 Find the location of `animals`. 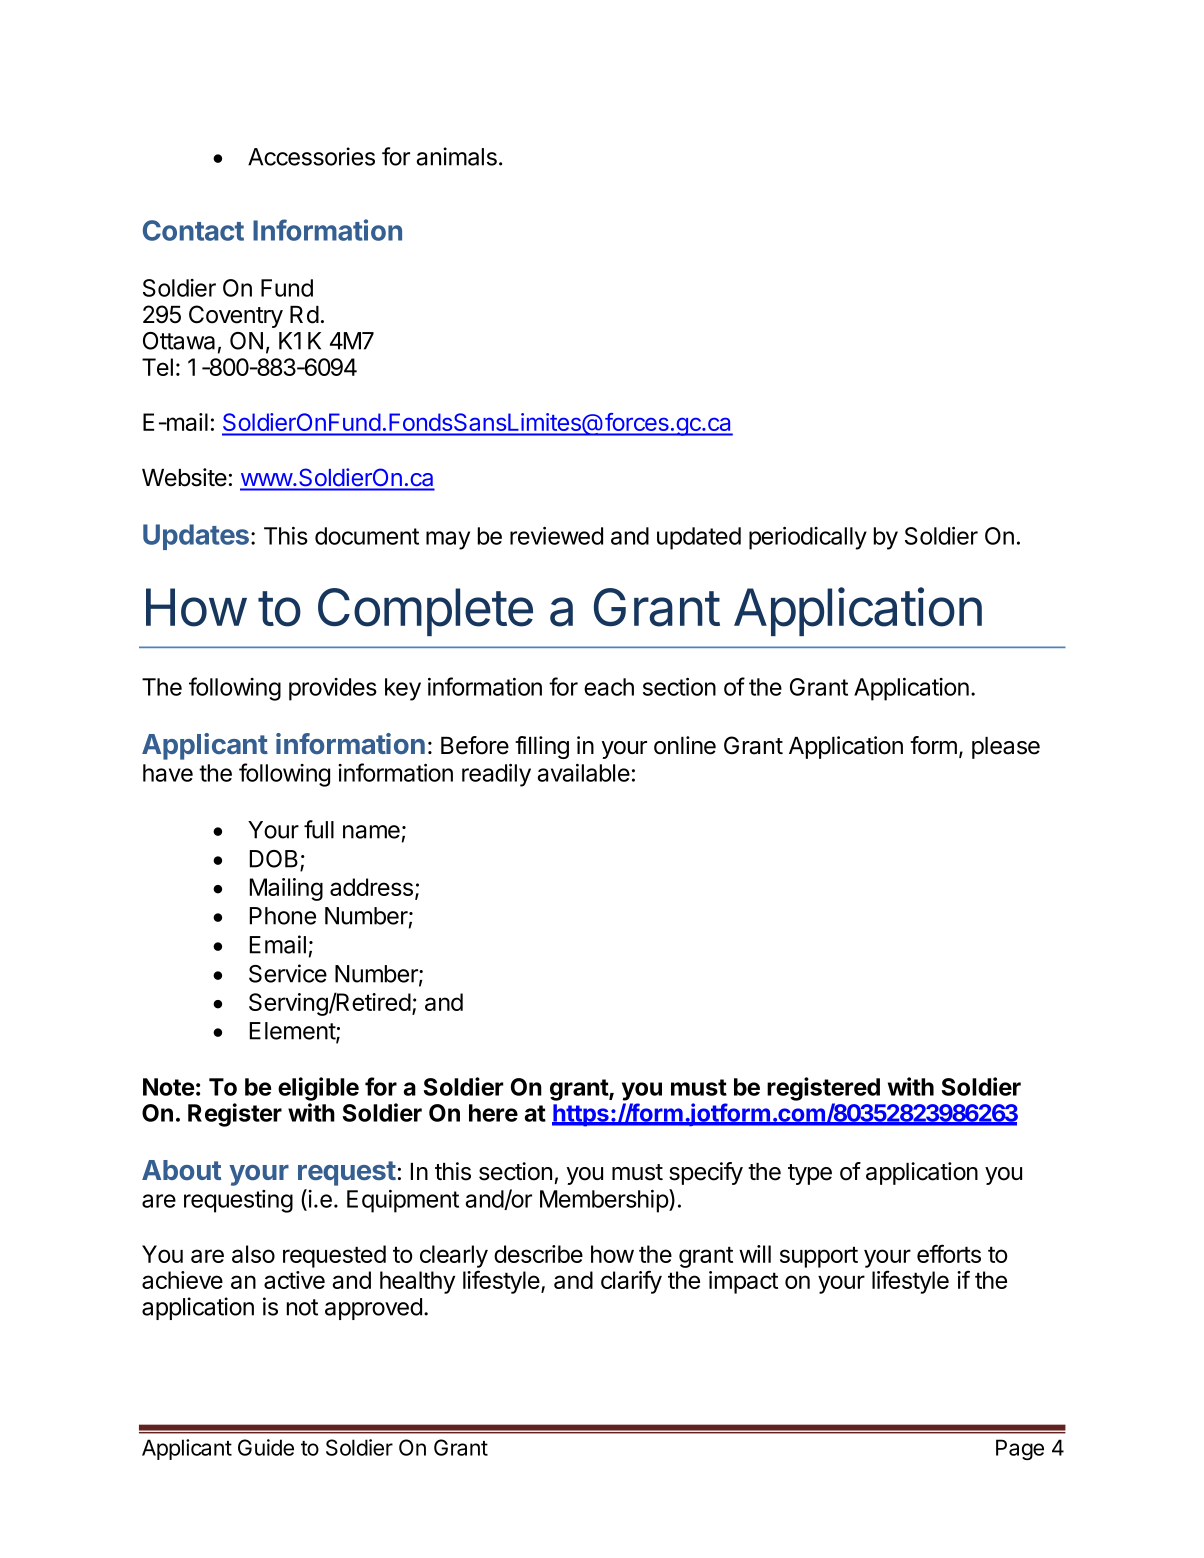

animals is located at coordinates (457, 156).
